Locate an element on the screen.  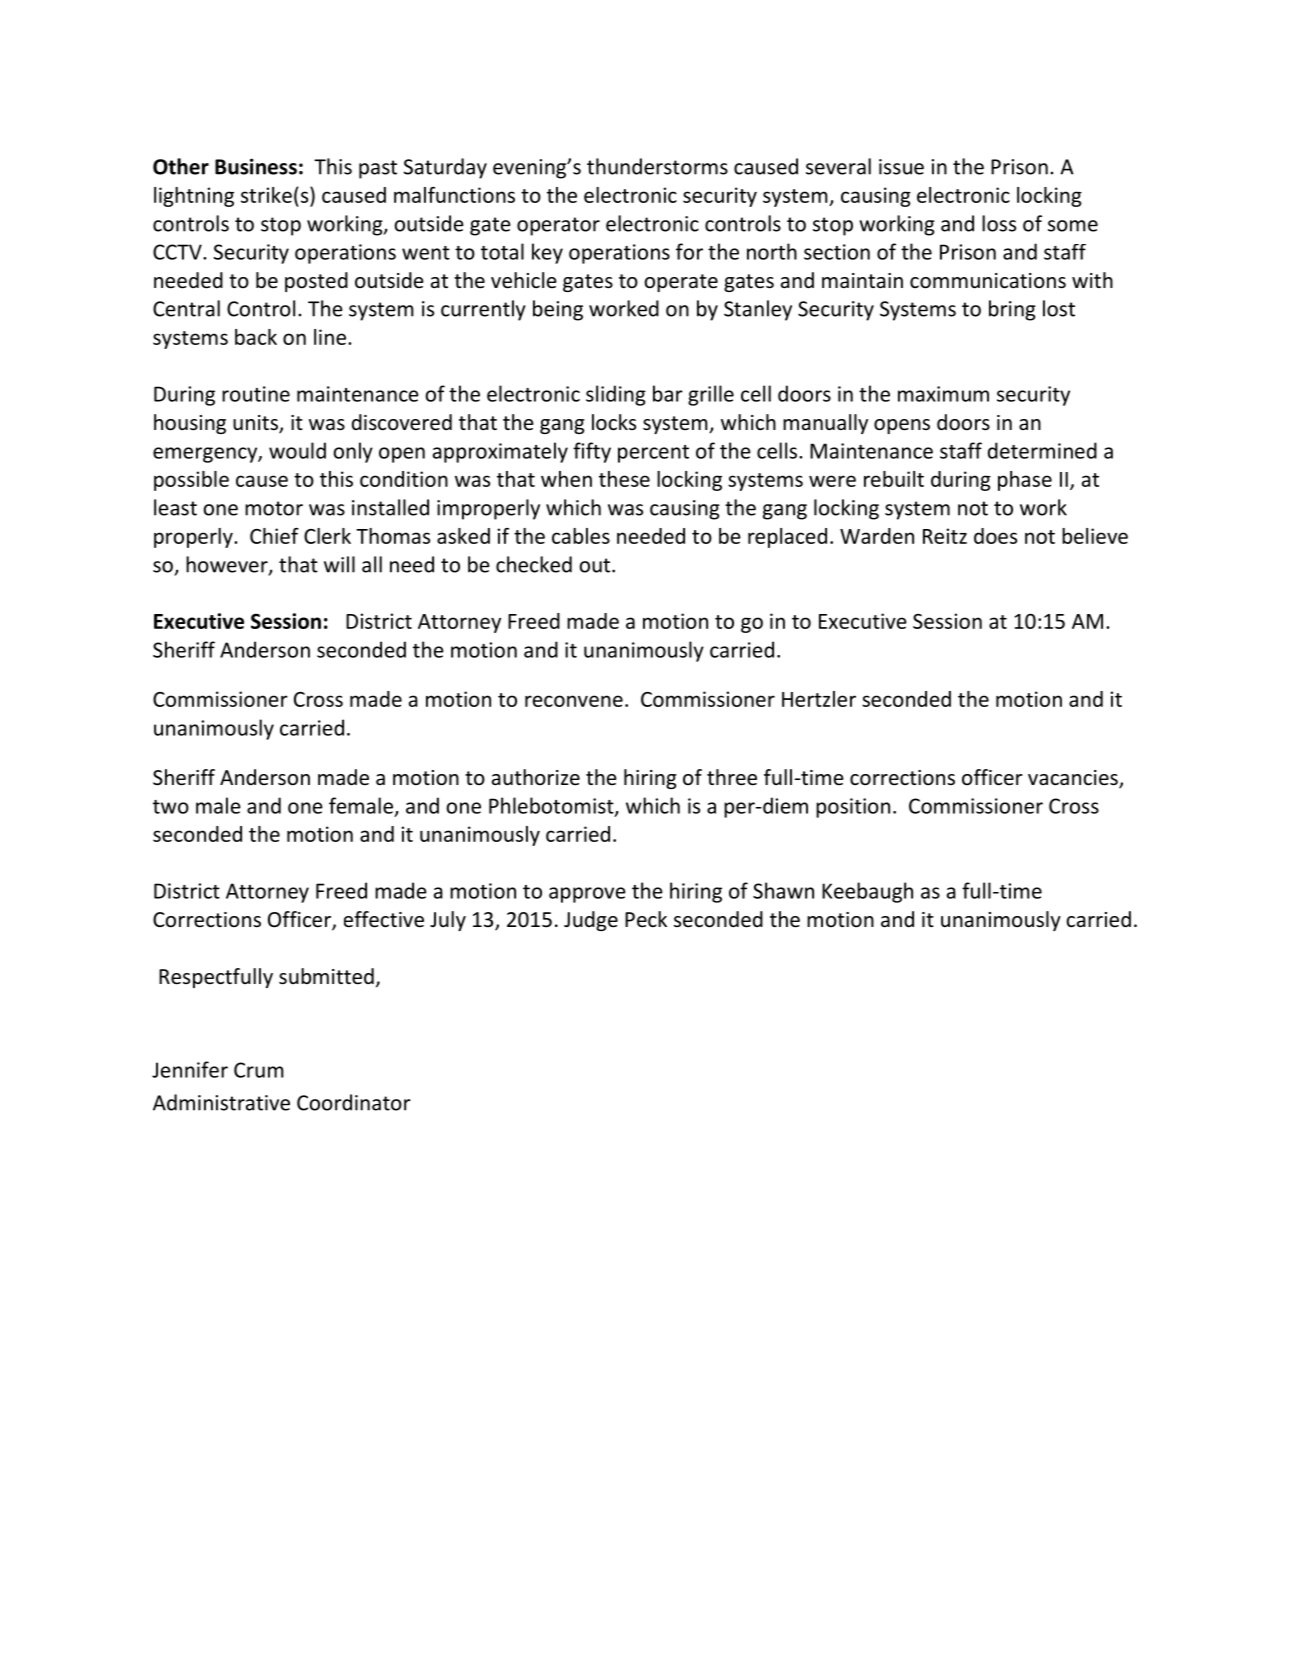
Coordinator is located at coordinates (354, 1102).
